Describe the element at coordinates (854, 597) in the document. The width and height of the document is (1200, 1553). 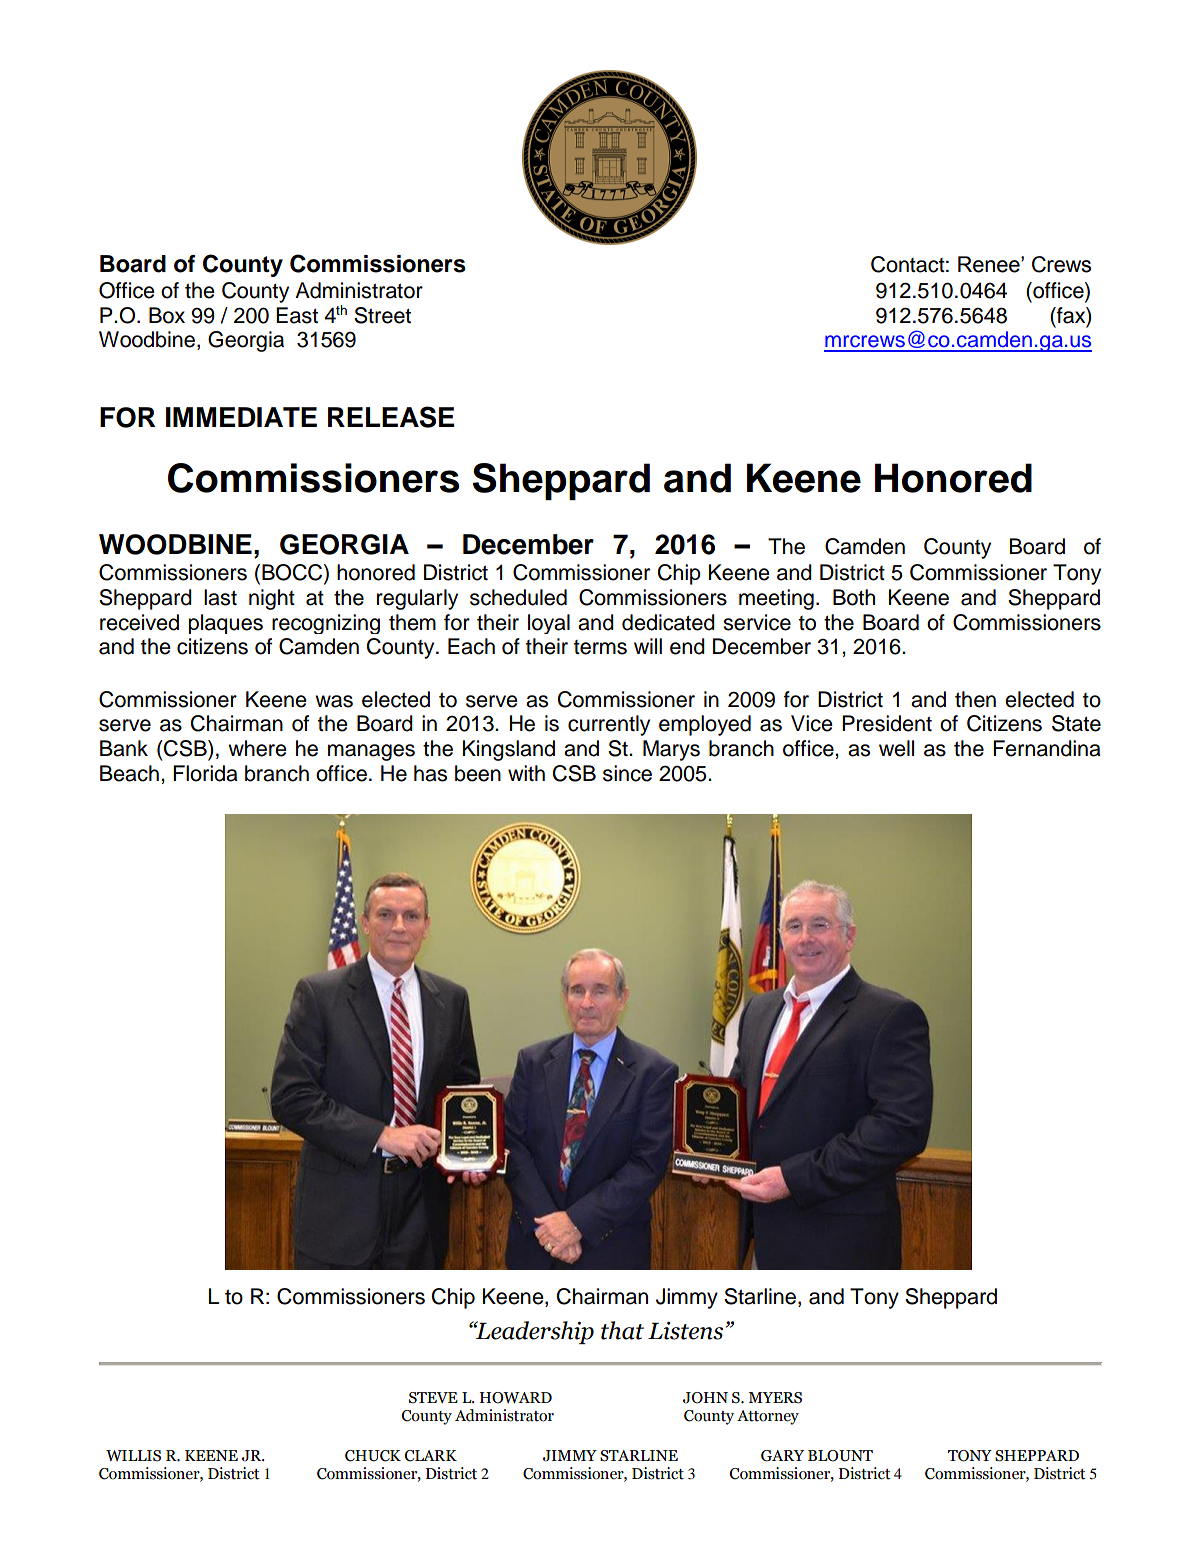
I see `Both` at that location.
